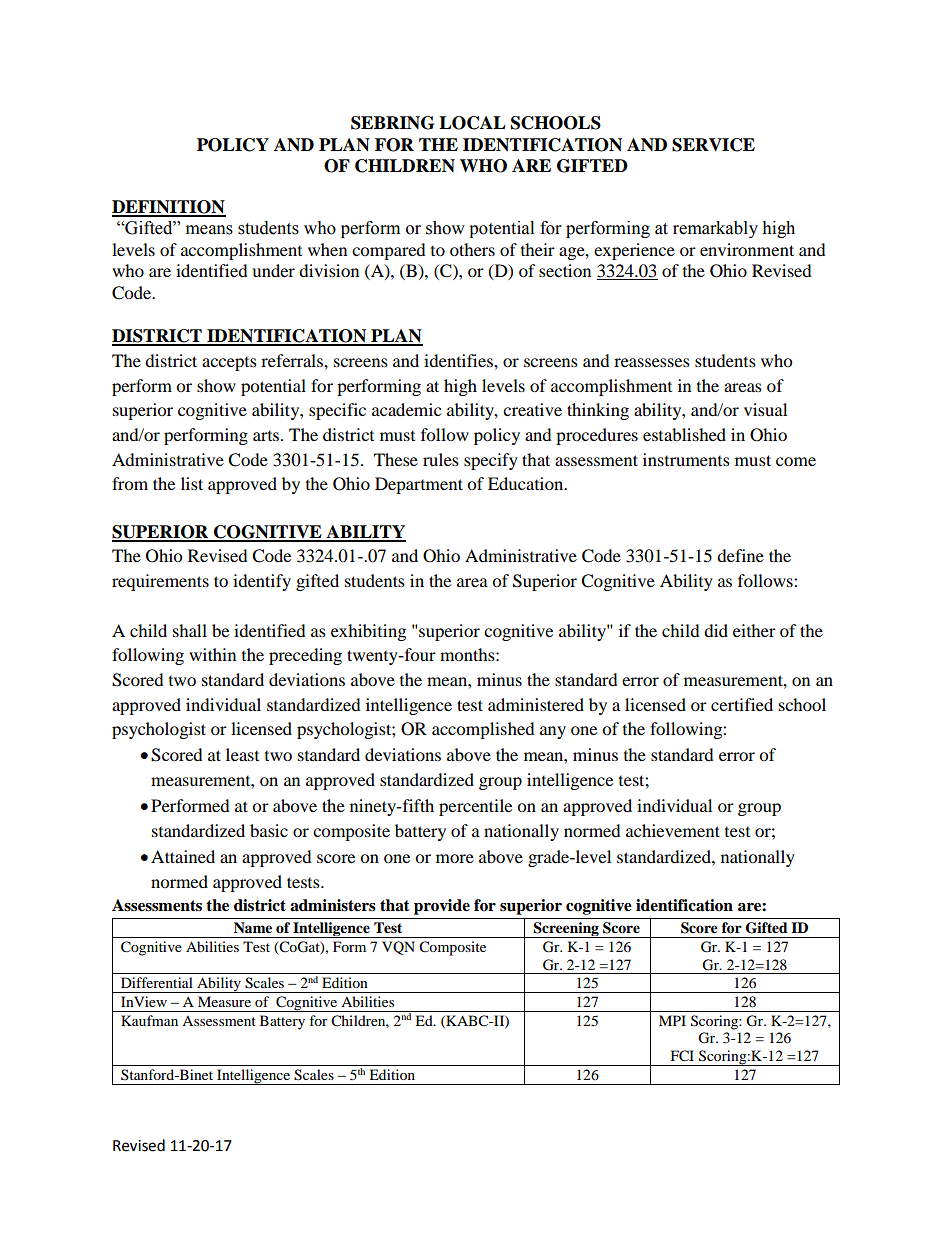  What do you see at coordinates (713, 145) in the page?
I see `SERVICE` at bounding box center [713, 145].
